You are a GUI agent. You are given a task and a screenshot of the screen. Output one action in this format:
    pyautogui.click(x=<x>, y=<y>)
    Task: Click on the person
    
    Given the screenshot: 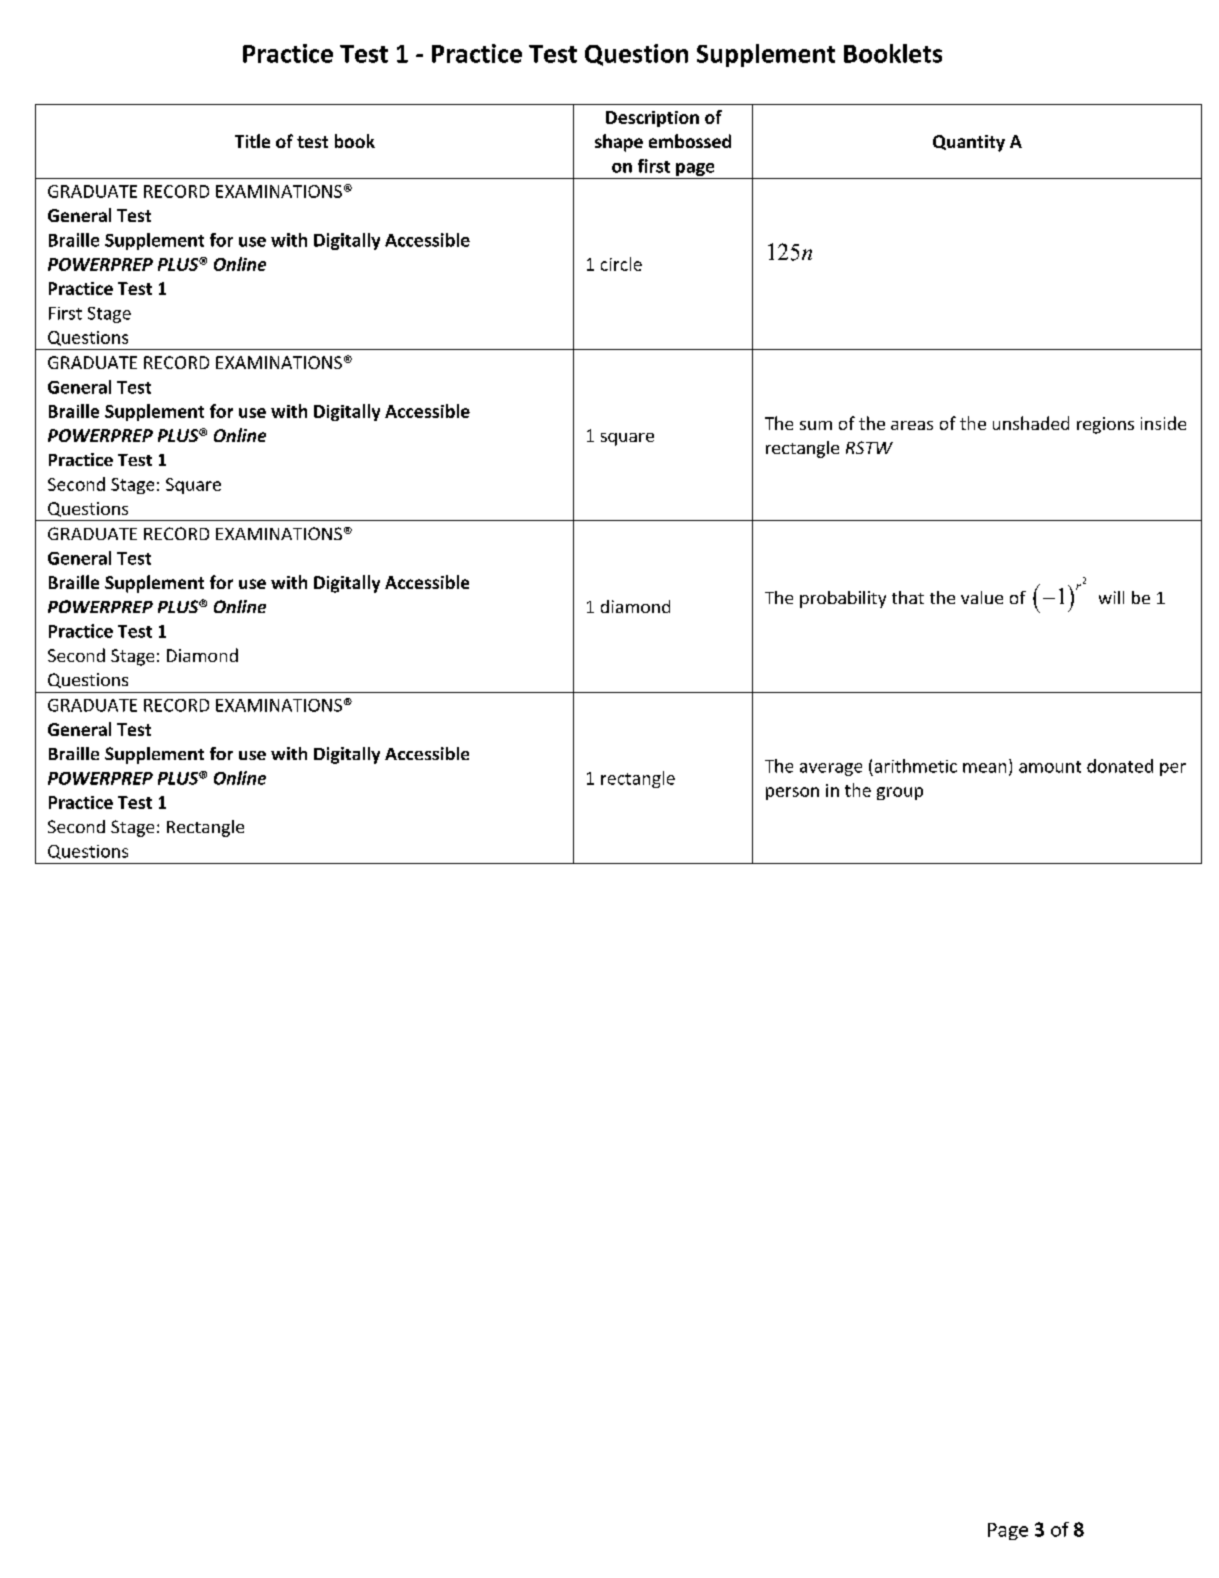 What is the action you would take?
    pyautogui.click(x=792, y=793)
